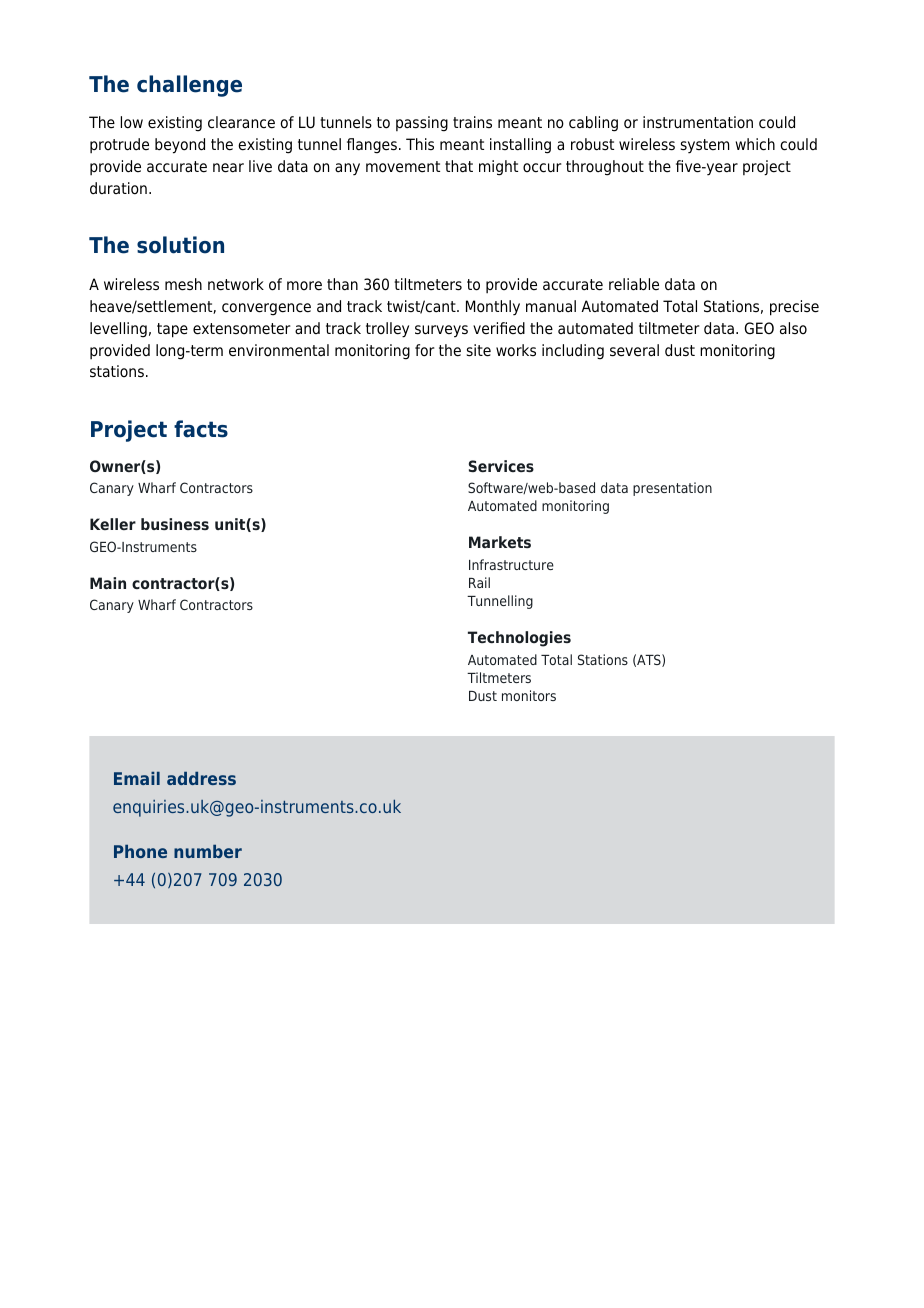  I want to click on trains, so click(472, 122).
